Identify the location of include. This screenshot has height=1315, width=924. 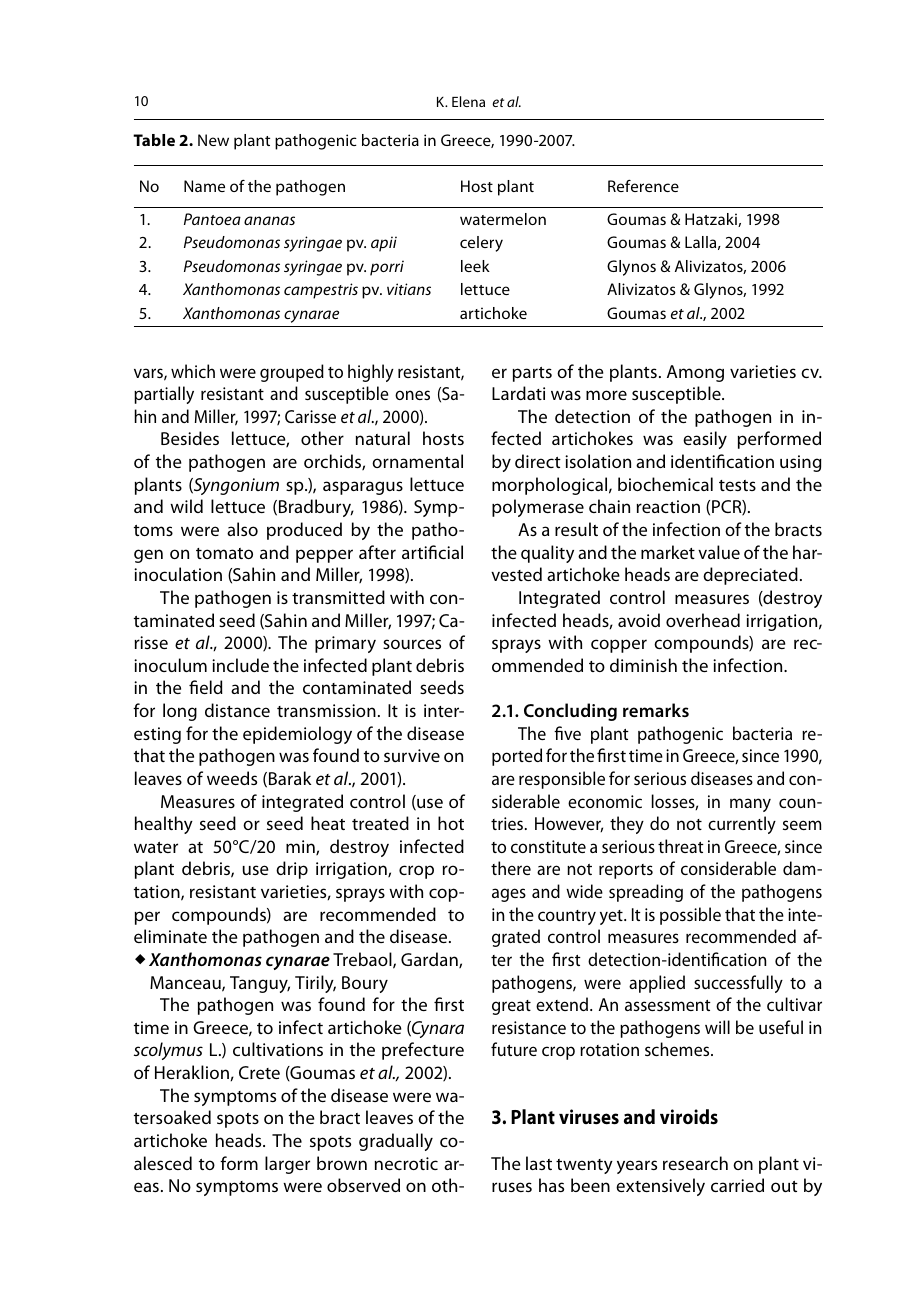
(240, 665).
